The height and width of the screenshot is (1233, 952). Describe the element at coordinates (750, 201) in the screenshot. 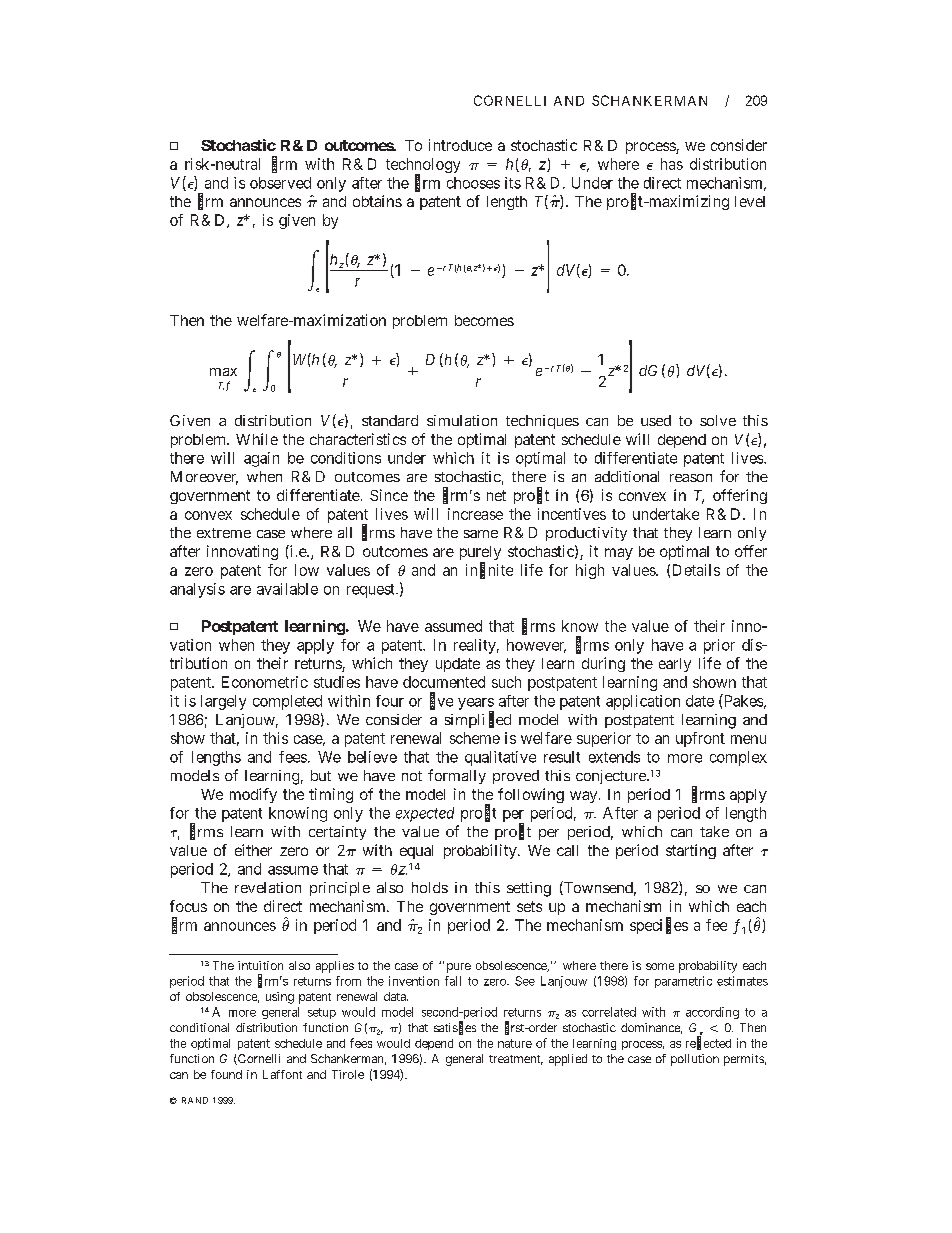

I see `level` at that location.
